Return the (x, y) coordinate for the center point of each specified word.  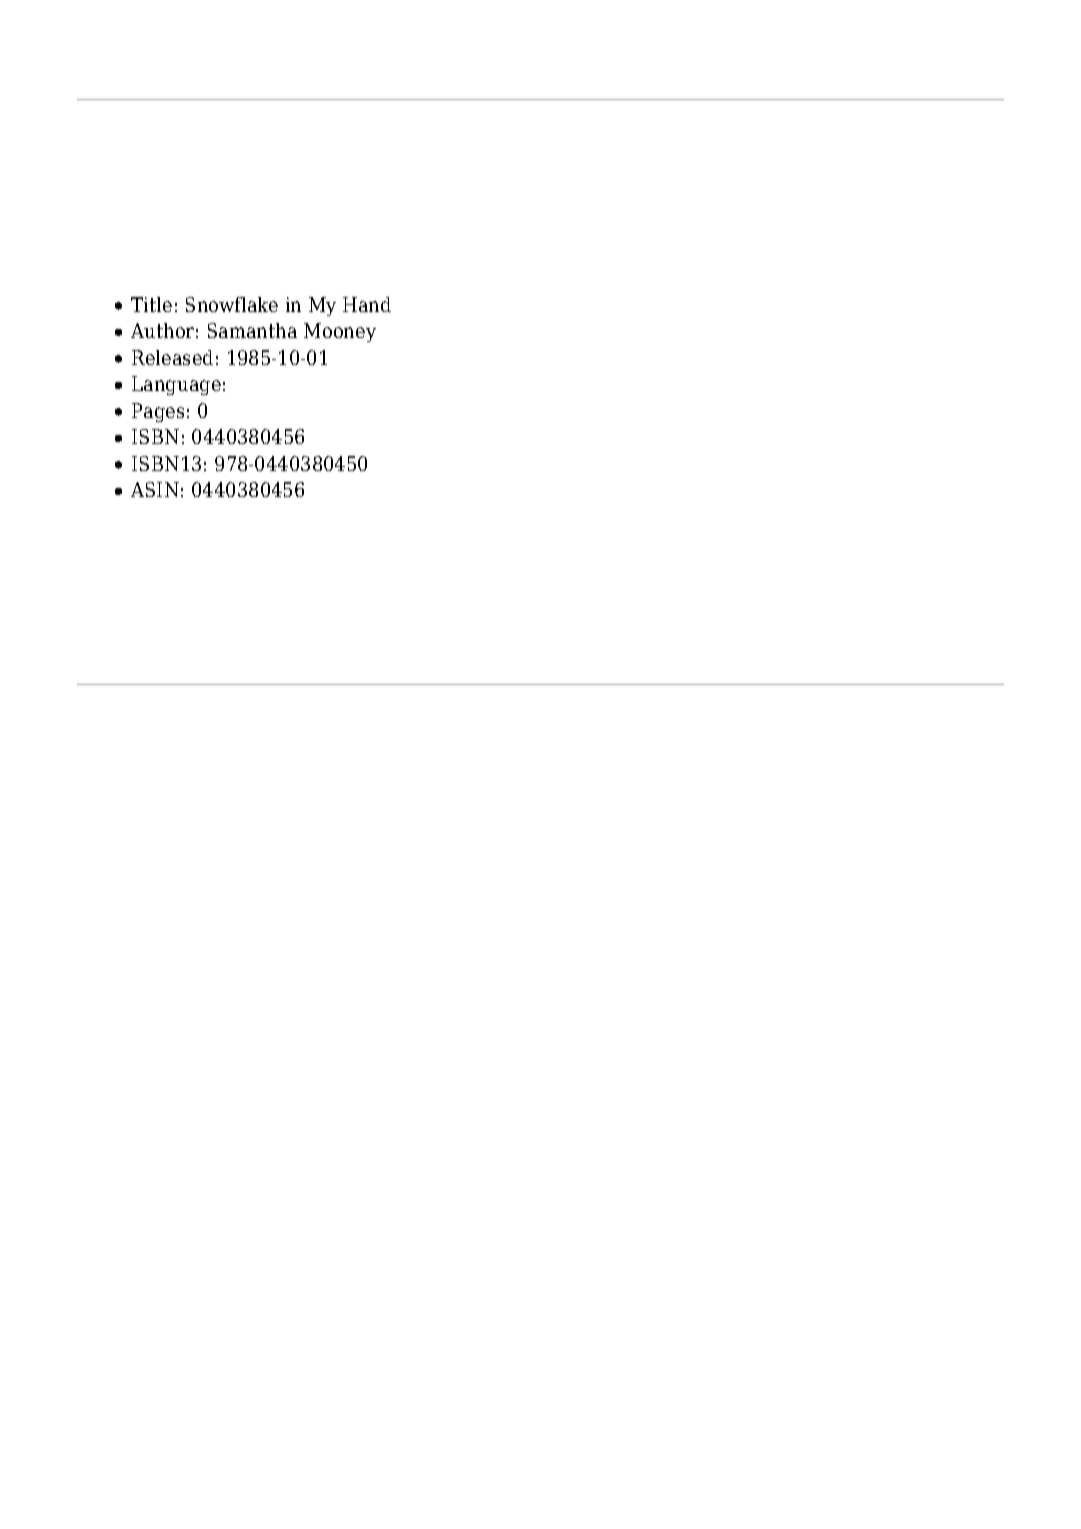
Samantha (252, 330)
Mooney (340, 332)
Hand (367, 304)
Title (151, 304)
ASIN (155, 489)
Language (176, 385)
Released (172, 357)
